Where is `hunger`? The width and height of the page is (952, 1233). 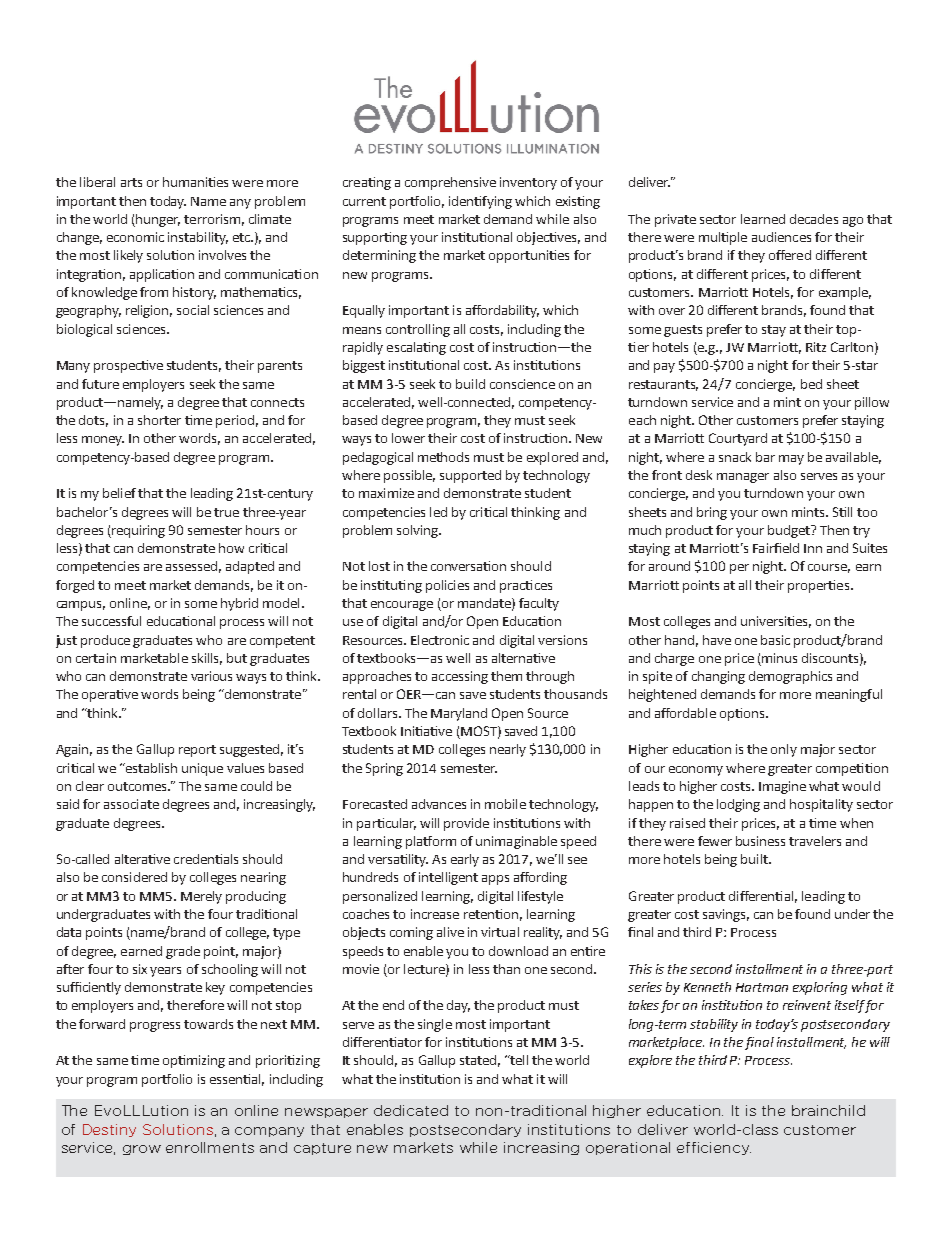
hunger is located at coordinates (158, 220).
